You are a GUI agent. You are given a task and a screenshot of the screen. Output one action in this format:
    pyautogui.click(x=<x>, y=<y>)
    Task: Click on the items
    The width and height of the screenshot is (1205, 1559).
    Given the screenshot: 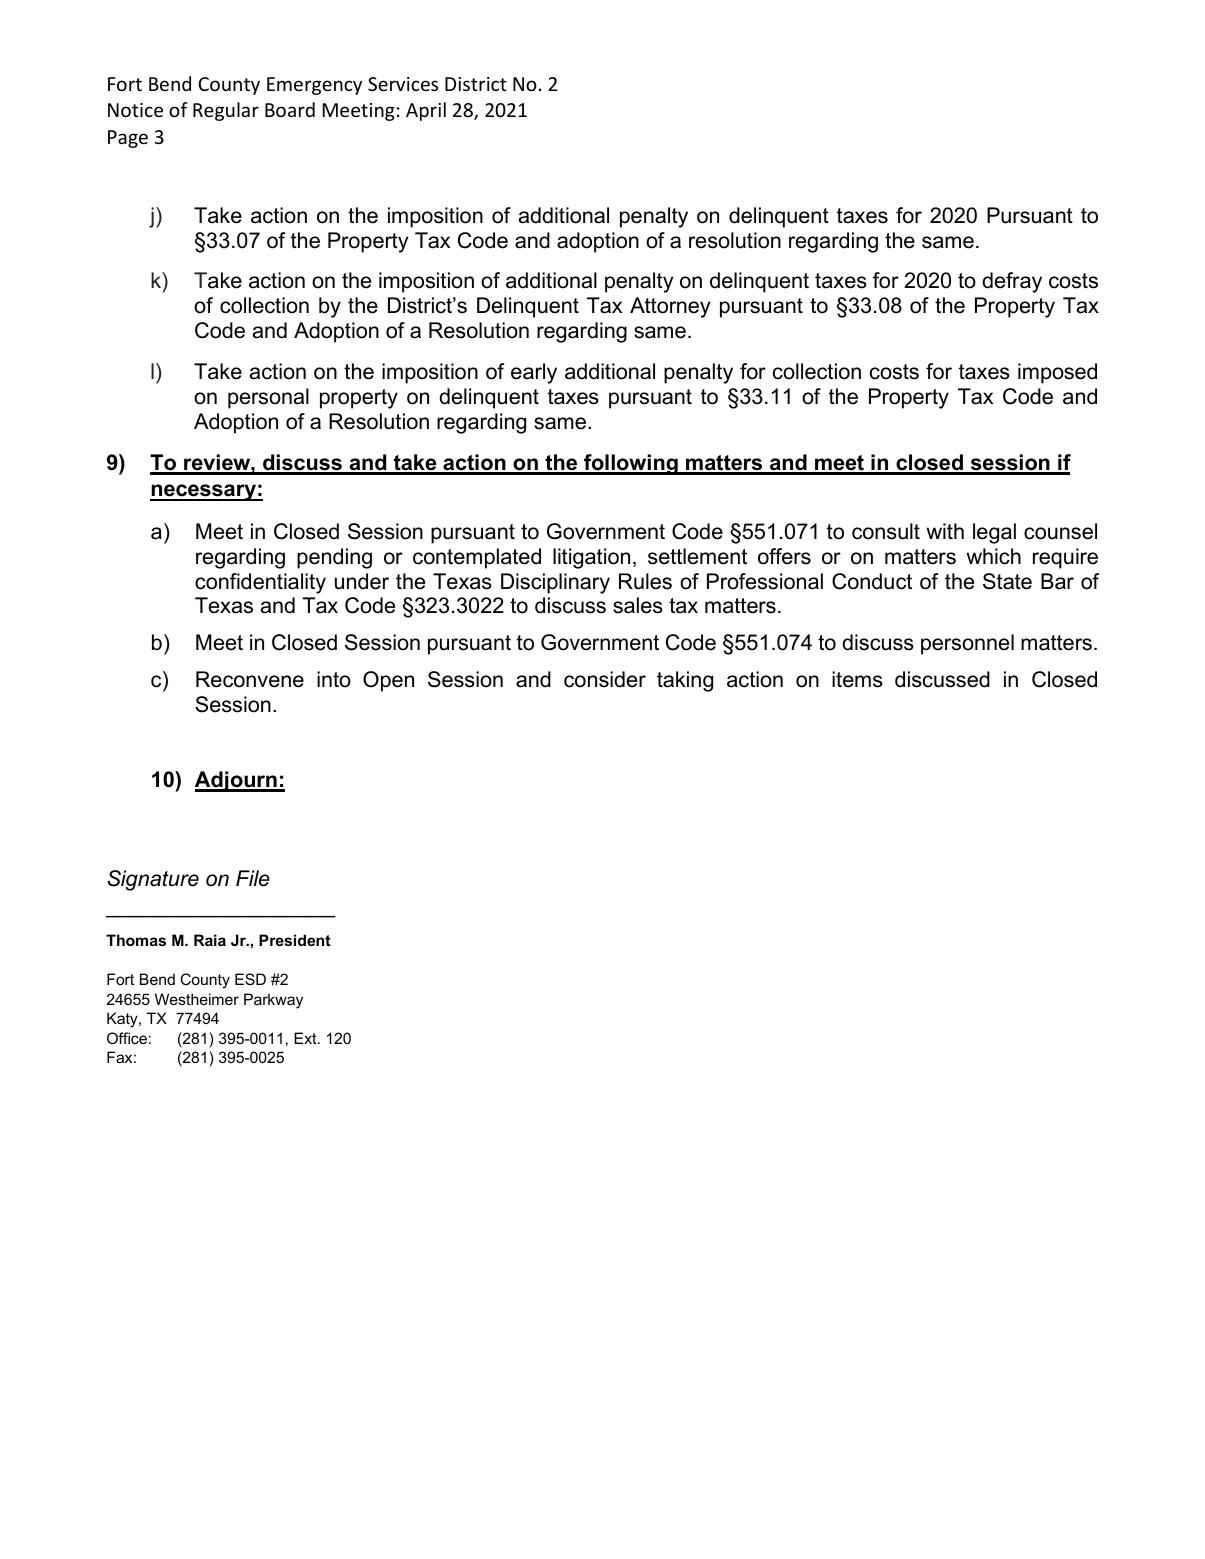 What is the action you would take?
    pyautogui.click(x=857, y=679)
